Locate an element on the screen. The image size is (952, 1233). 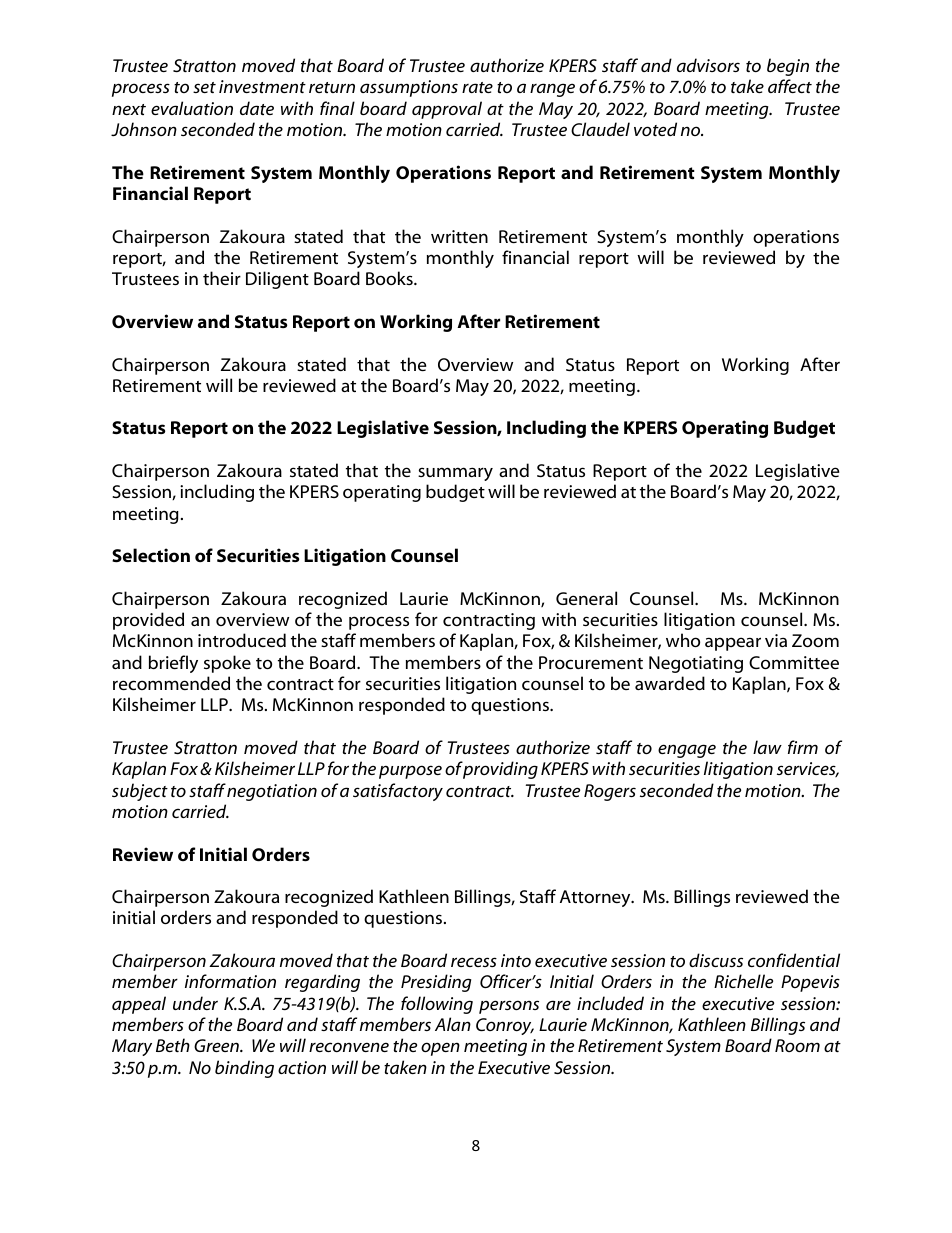
General is located at coordinates (586, 598).
